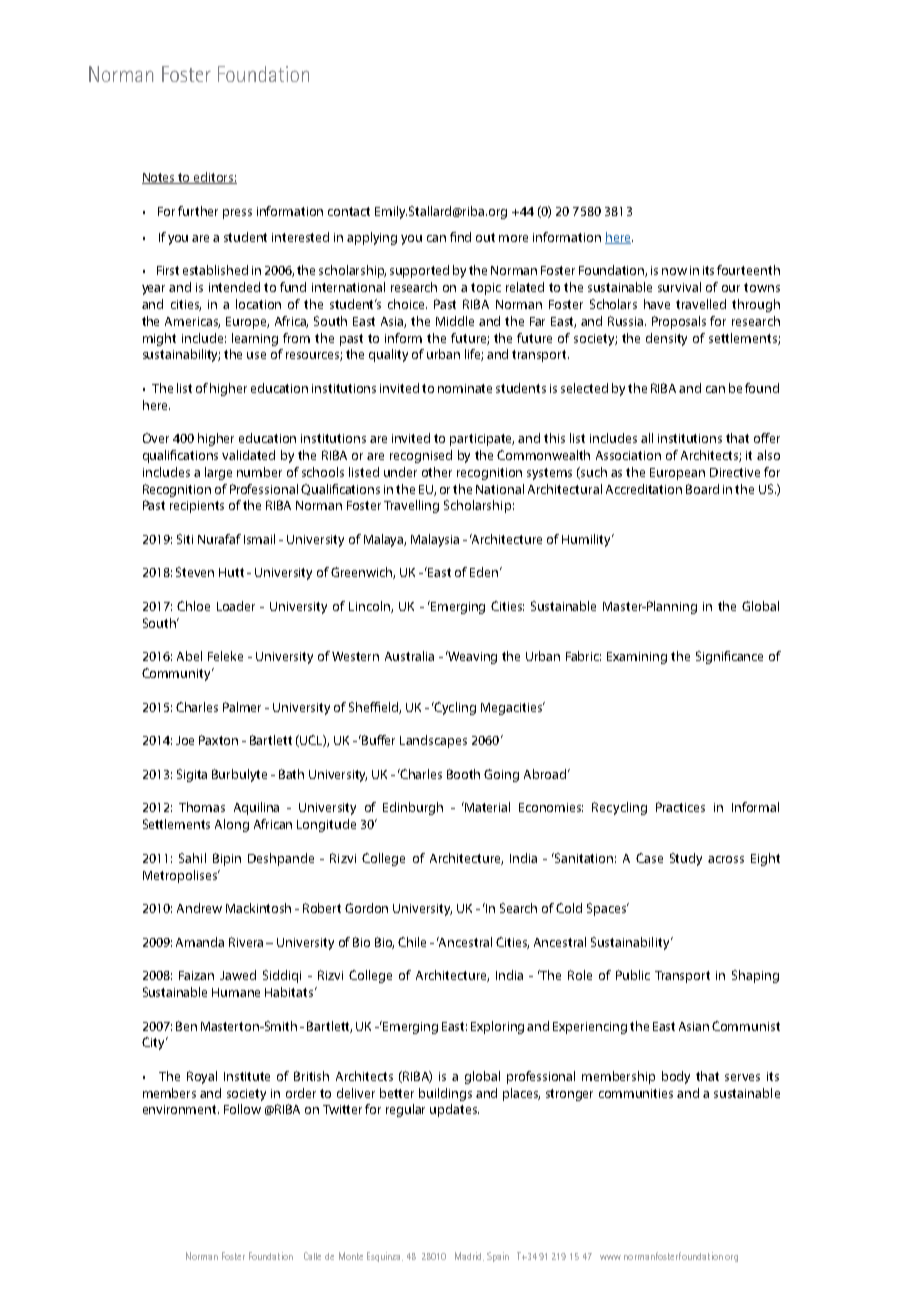  What do you see at coordinates (729, 657) in the document?
I see `Significance` at bounding box center [729, 657].
